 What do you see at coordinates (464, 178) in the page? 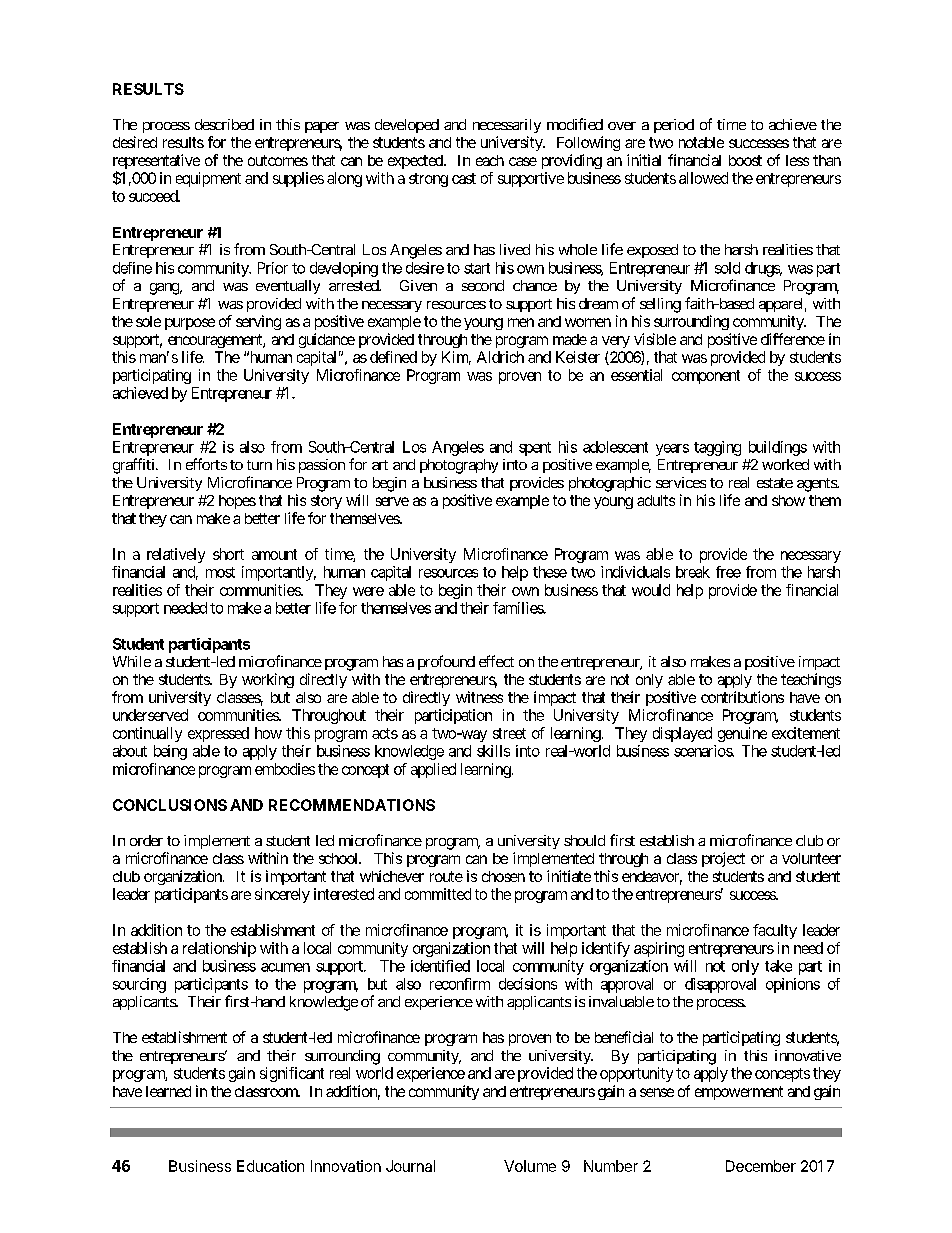
I see `cast` at bounding box center [464, 178].
